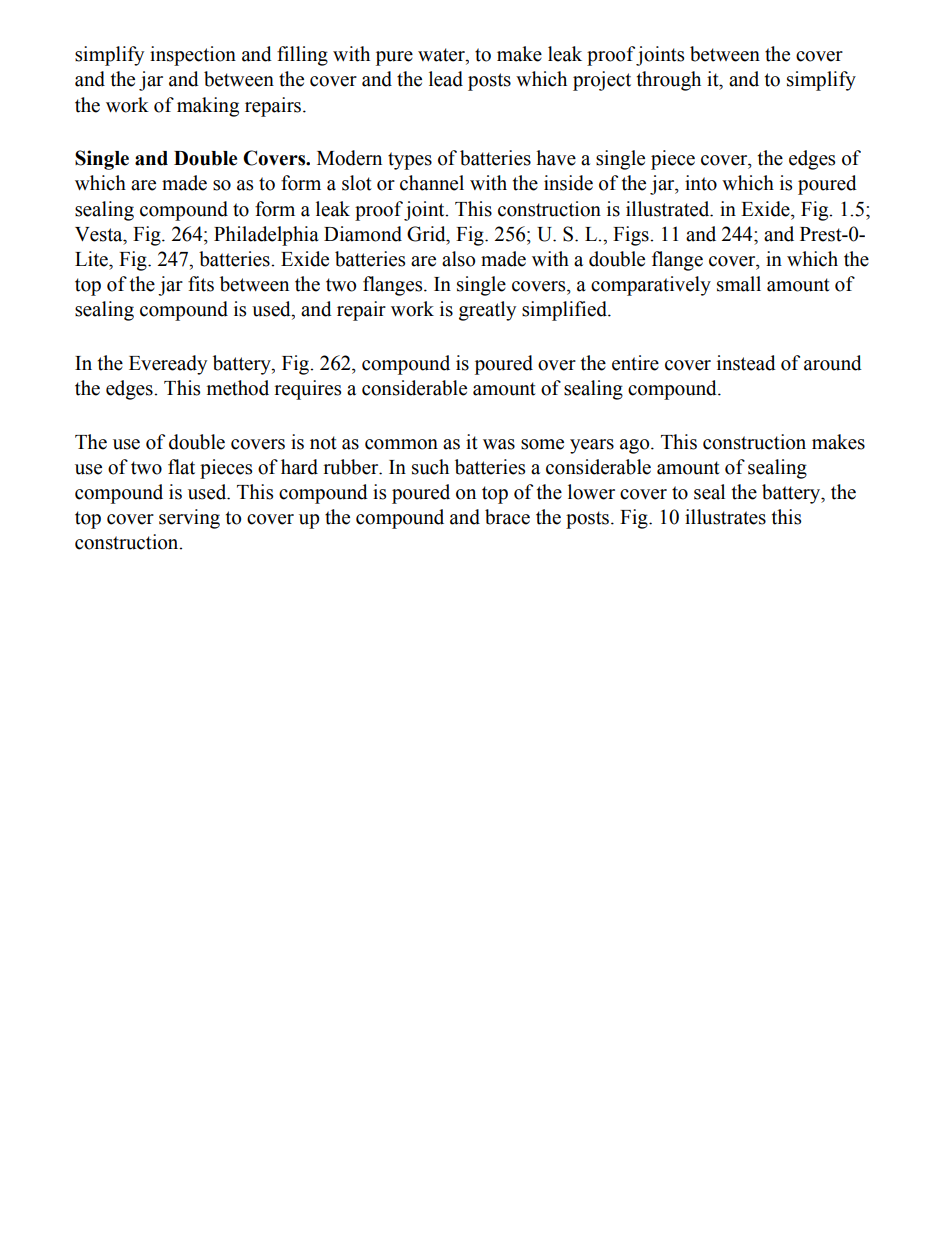 The image size is (952, 1233). Describe the element at coordinates (568, 183) in the image. I see `inside` at that location.
